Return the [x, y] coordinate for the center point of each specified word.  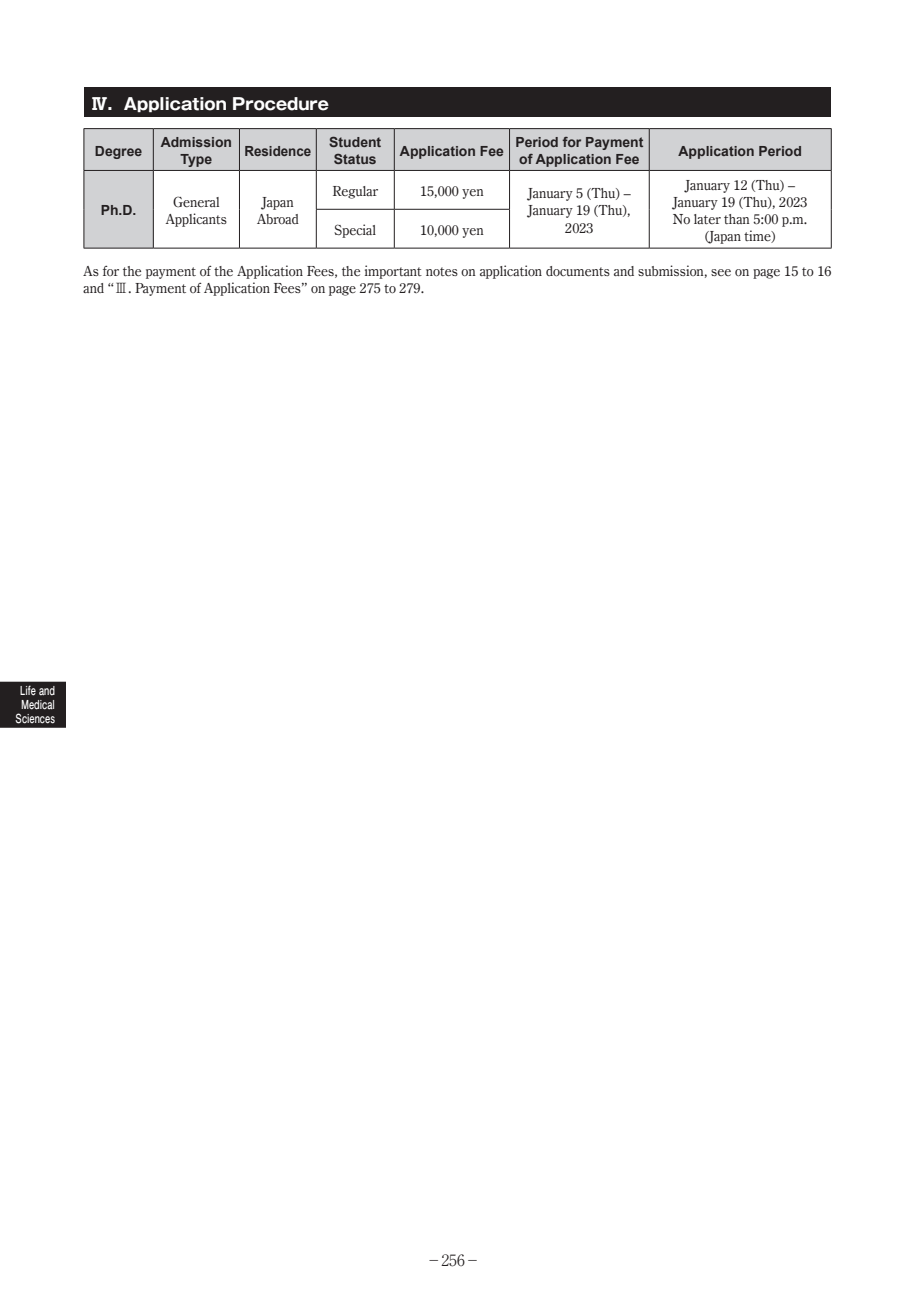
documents [578, 271]
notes [442, 271]
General [196, 202]
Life [28, 690]
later [707, 219]
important [393, 272]
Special [355, 231]
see [721, 272]
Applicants [196, 220]
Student [355, 141]
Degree [118, 152]
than [737, 219]
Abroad [278, 219]
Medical [37, 705]
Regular [355, 192]
